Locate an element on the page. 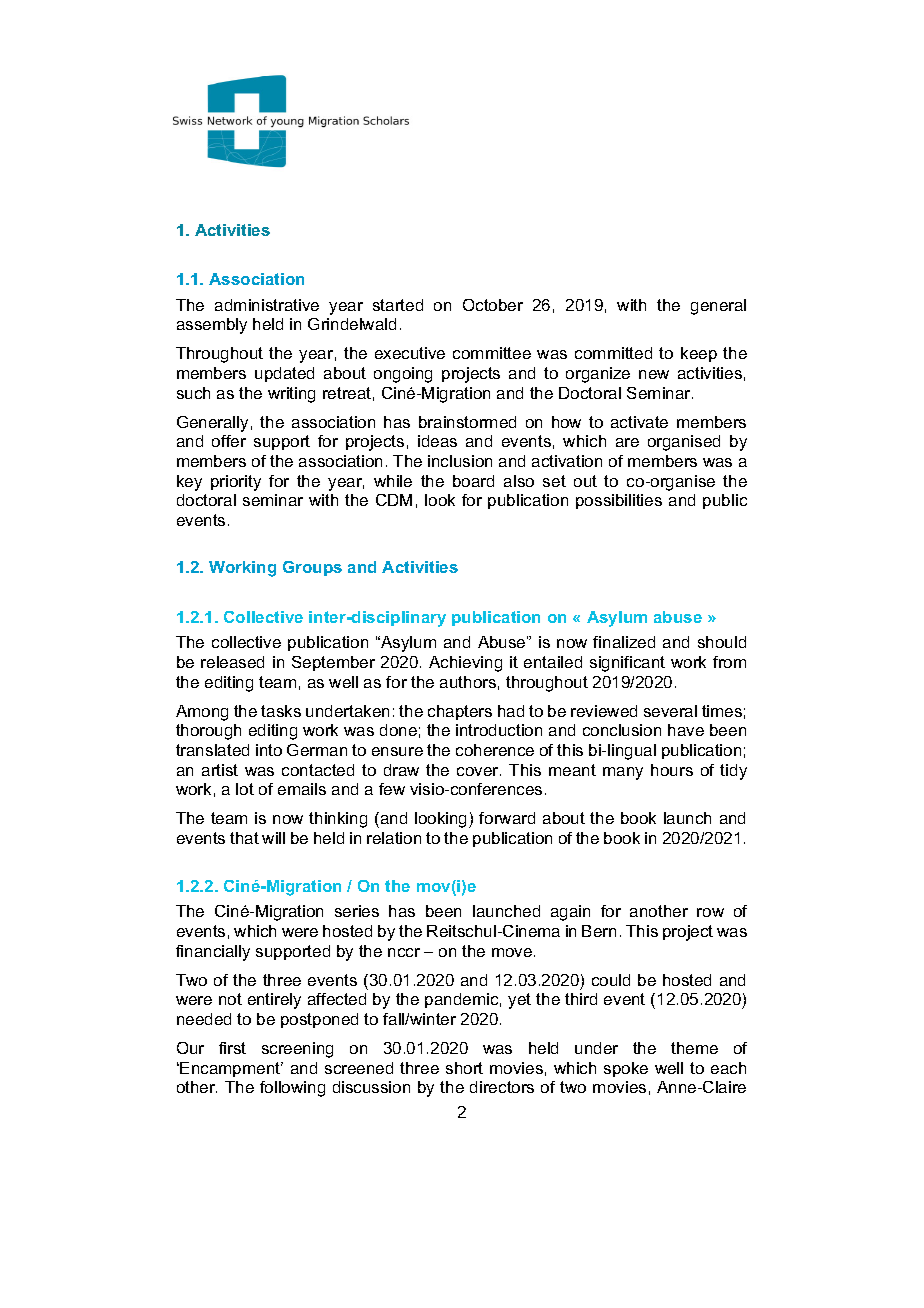 The height and width of the document is (1308, 924). relation is located at coordinates (394, 838).
